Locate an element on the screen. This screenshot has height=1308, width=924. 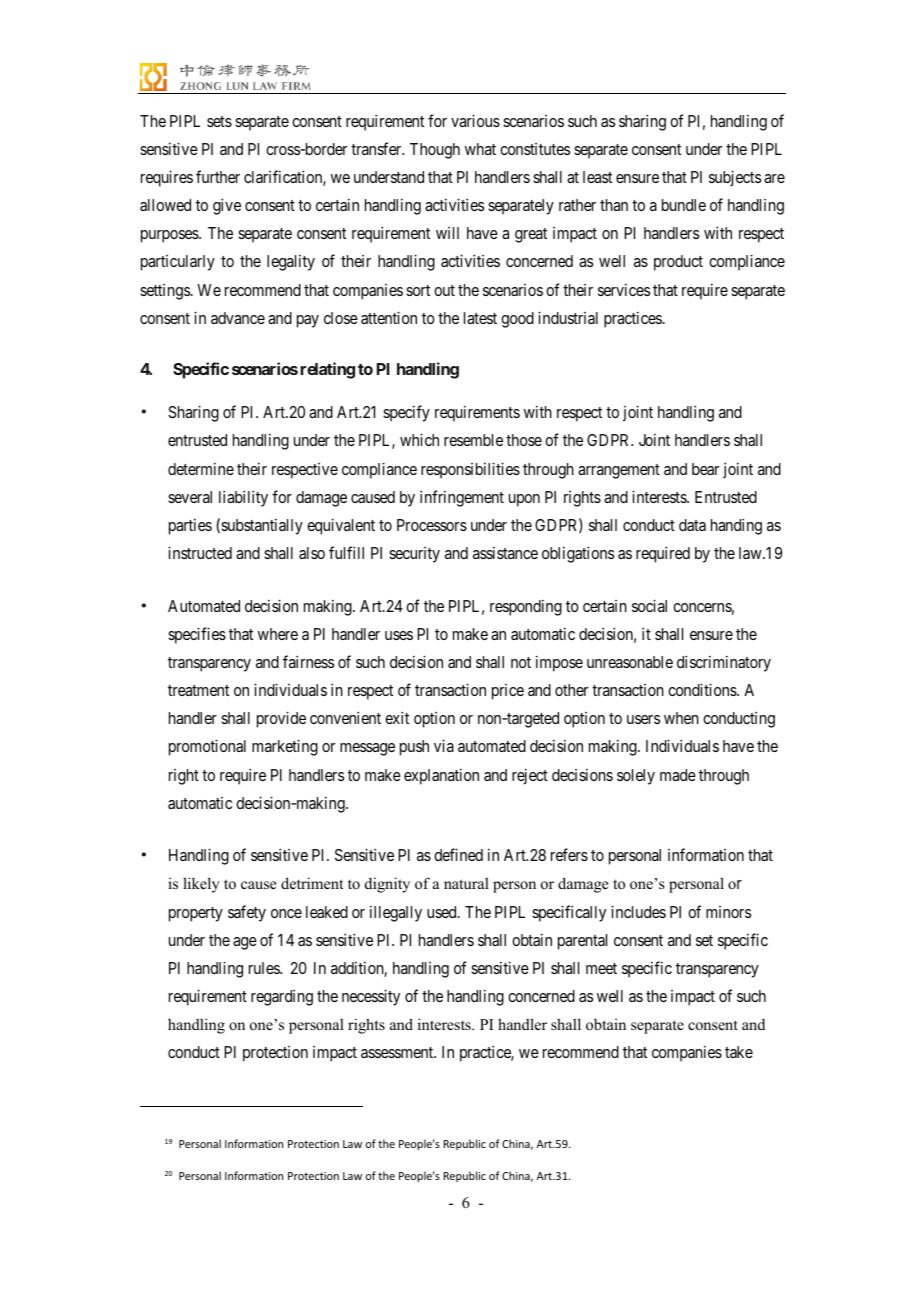
via is located at coordinates (444, 745).
